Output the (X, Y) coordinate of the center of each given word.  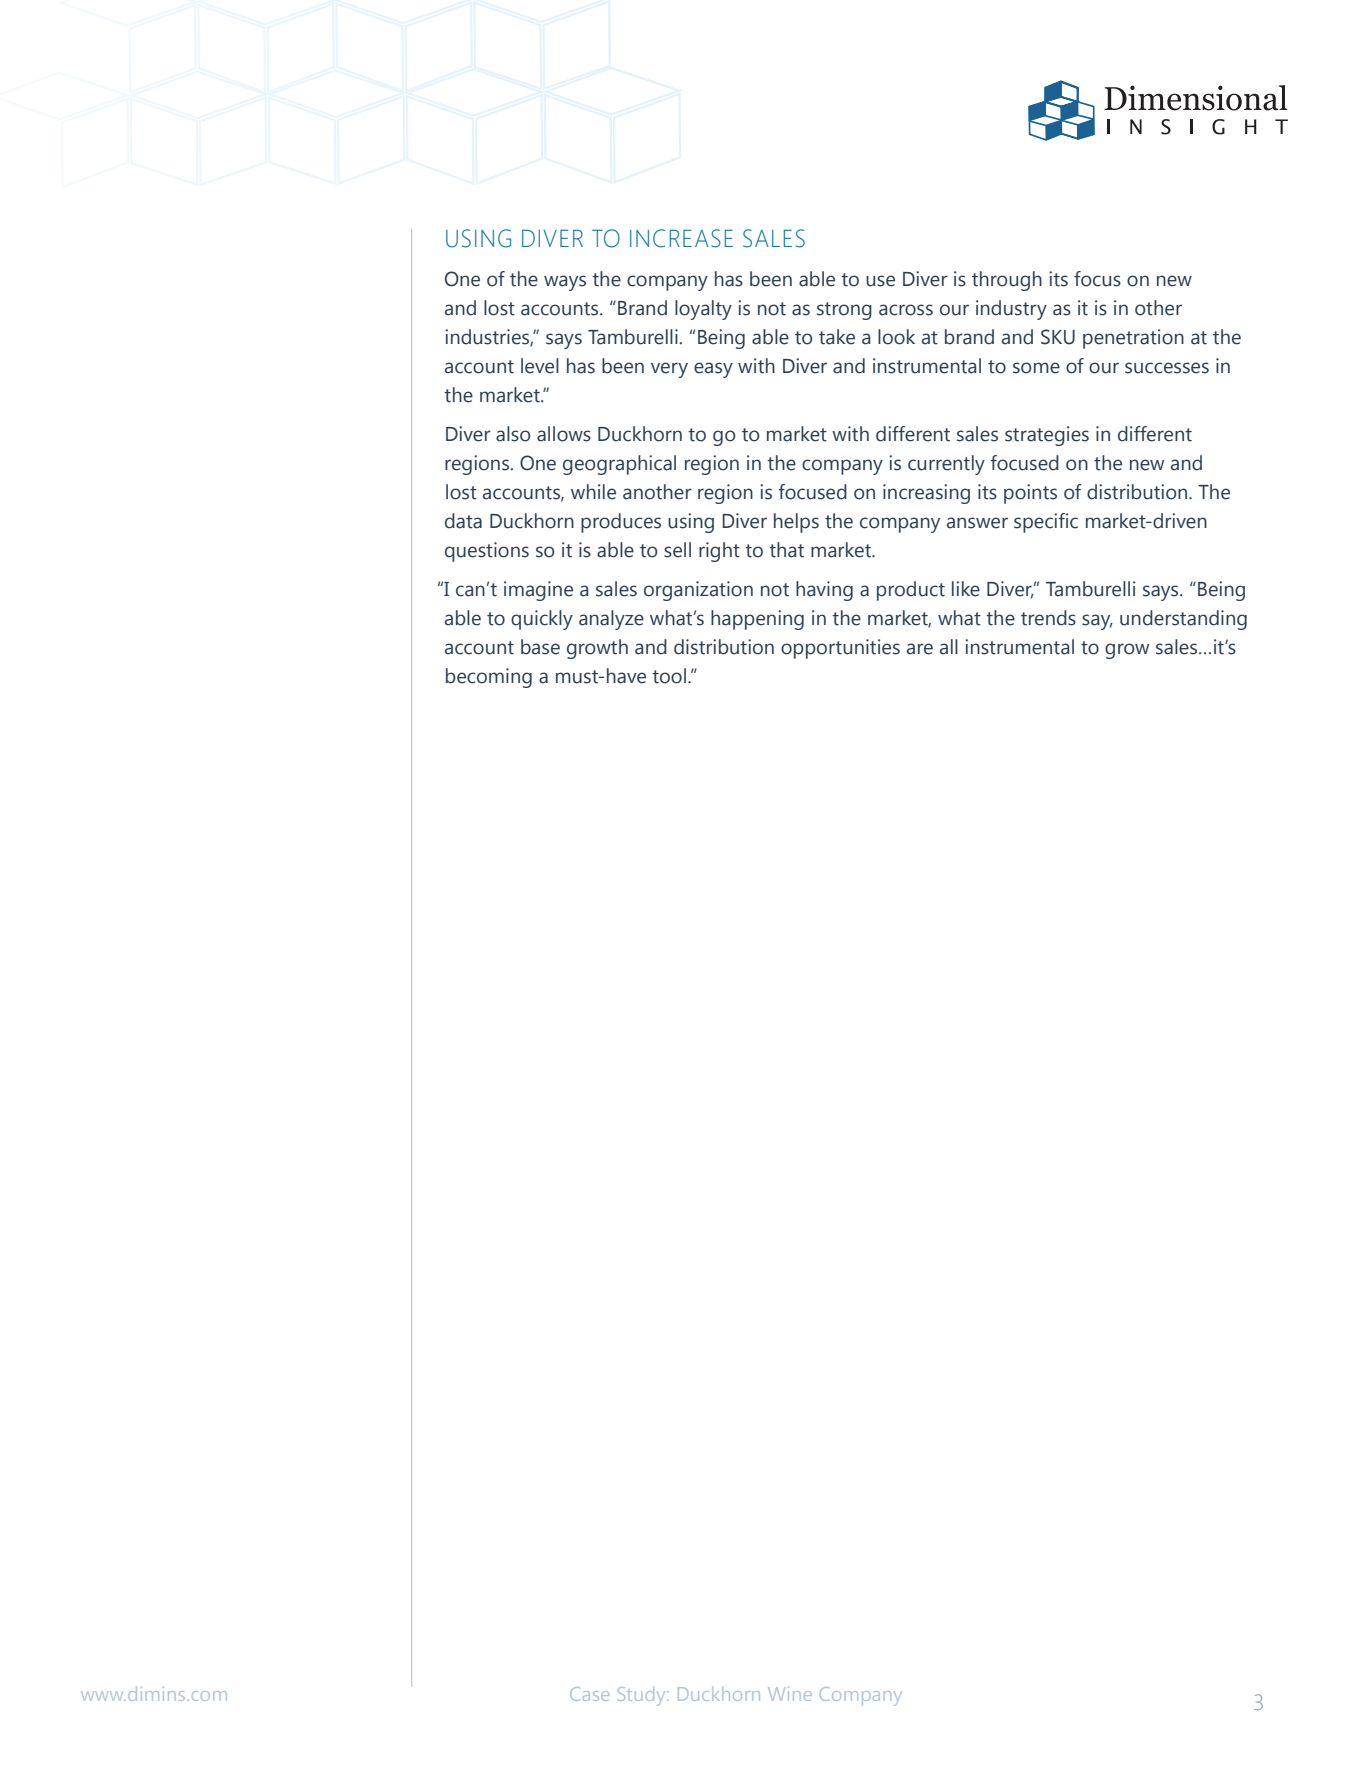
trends (1048, 618)
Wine (790, 1694)
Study (643, 1696)
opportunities (840, 649)
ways (565, 283)
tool (669, 676)
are (920, 649)
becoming (489, 678)
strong (844, 311)
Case (589, 1694)
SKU (1058, 337)
